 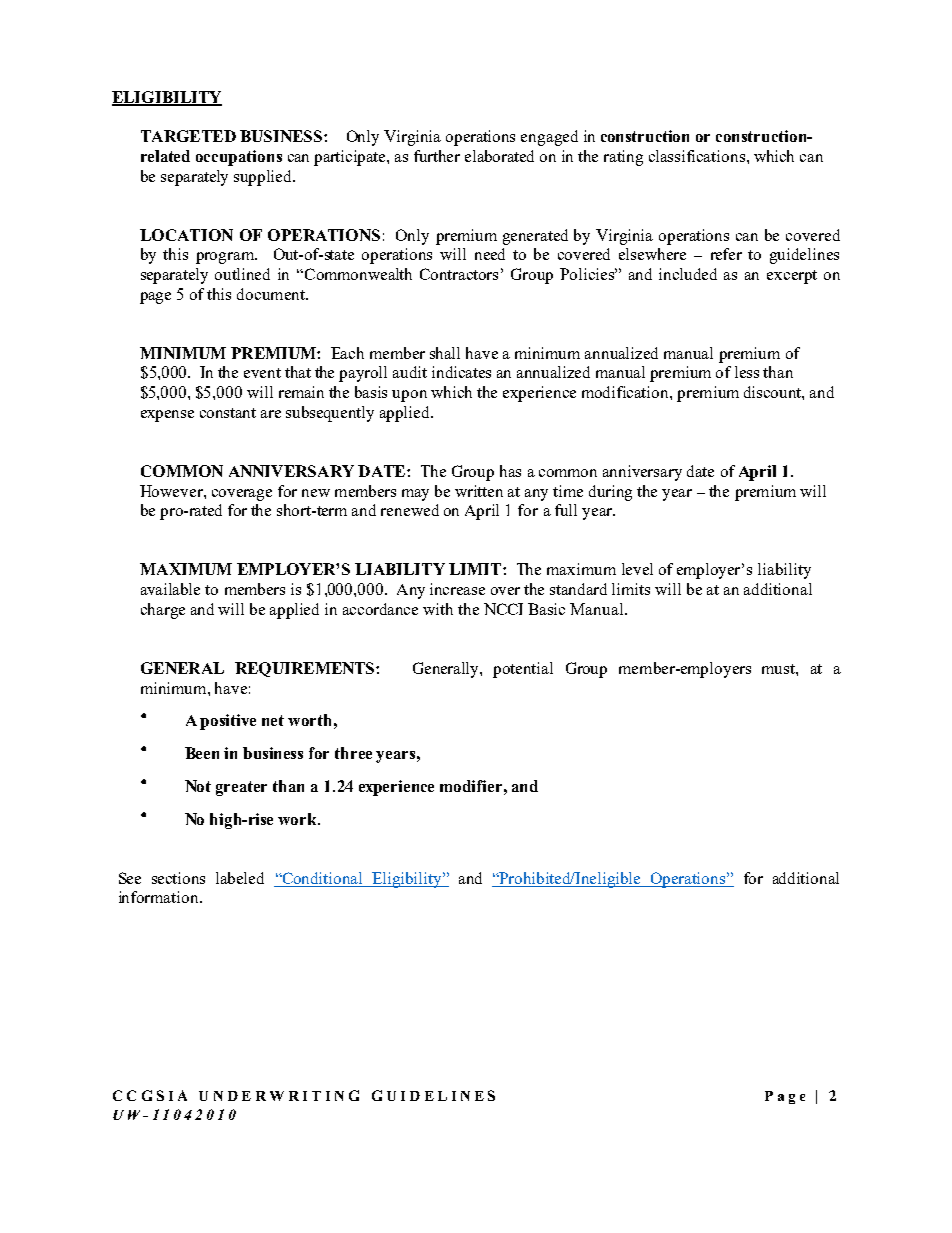 I want to click on UNDERWRITING, so click(x=279, y=1095).
